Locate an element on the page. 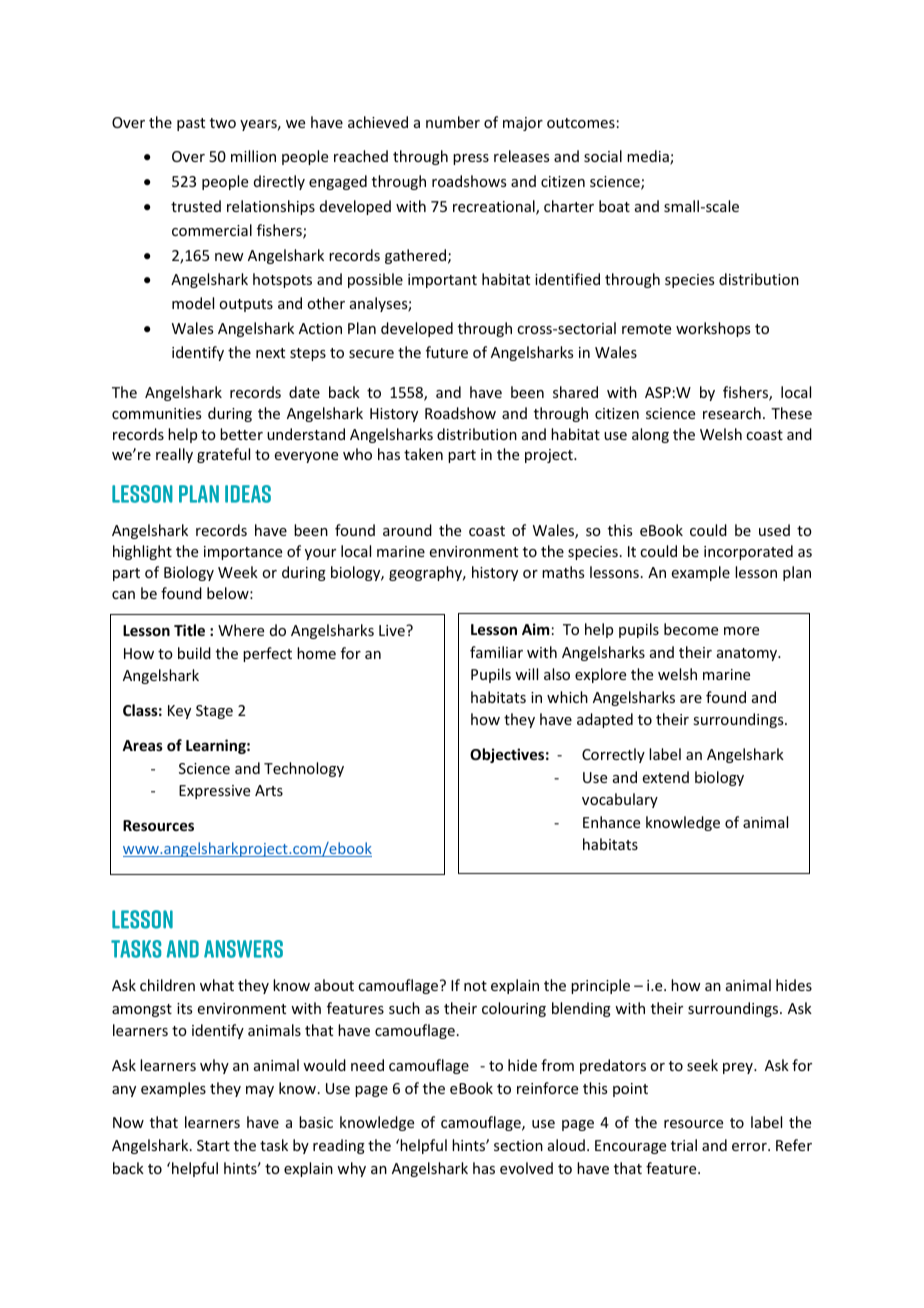  build is located at coordinates (194, 653).
